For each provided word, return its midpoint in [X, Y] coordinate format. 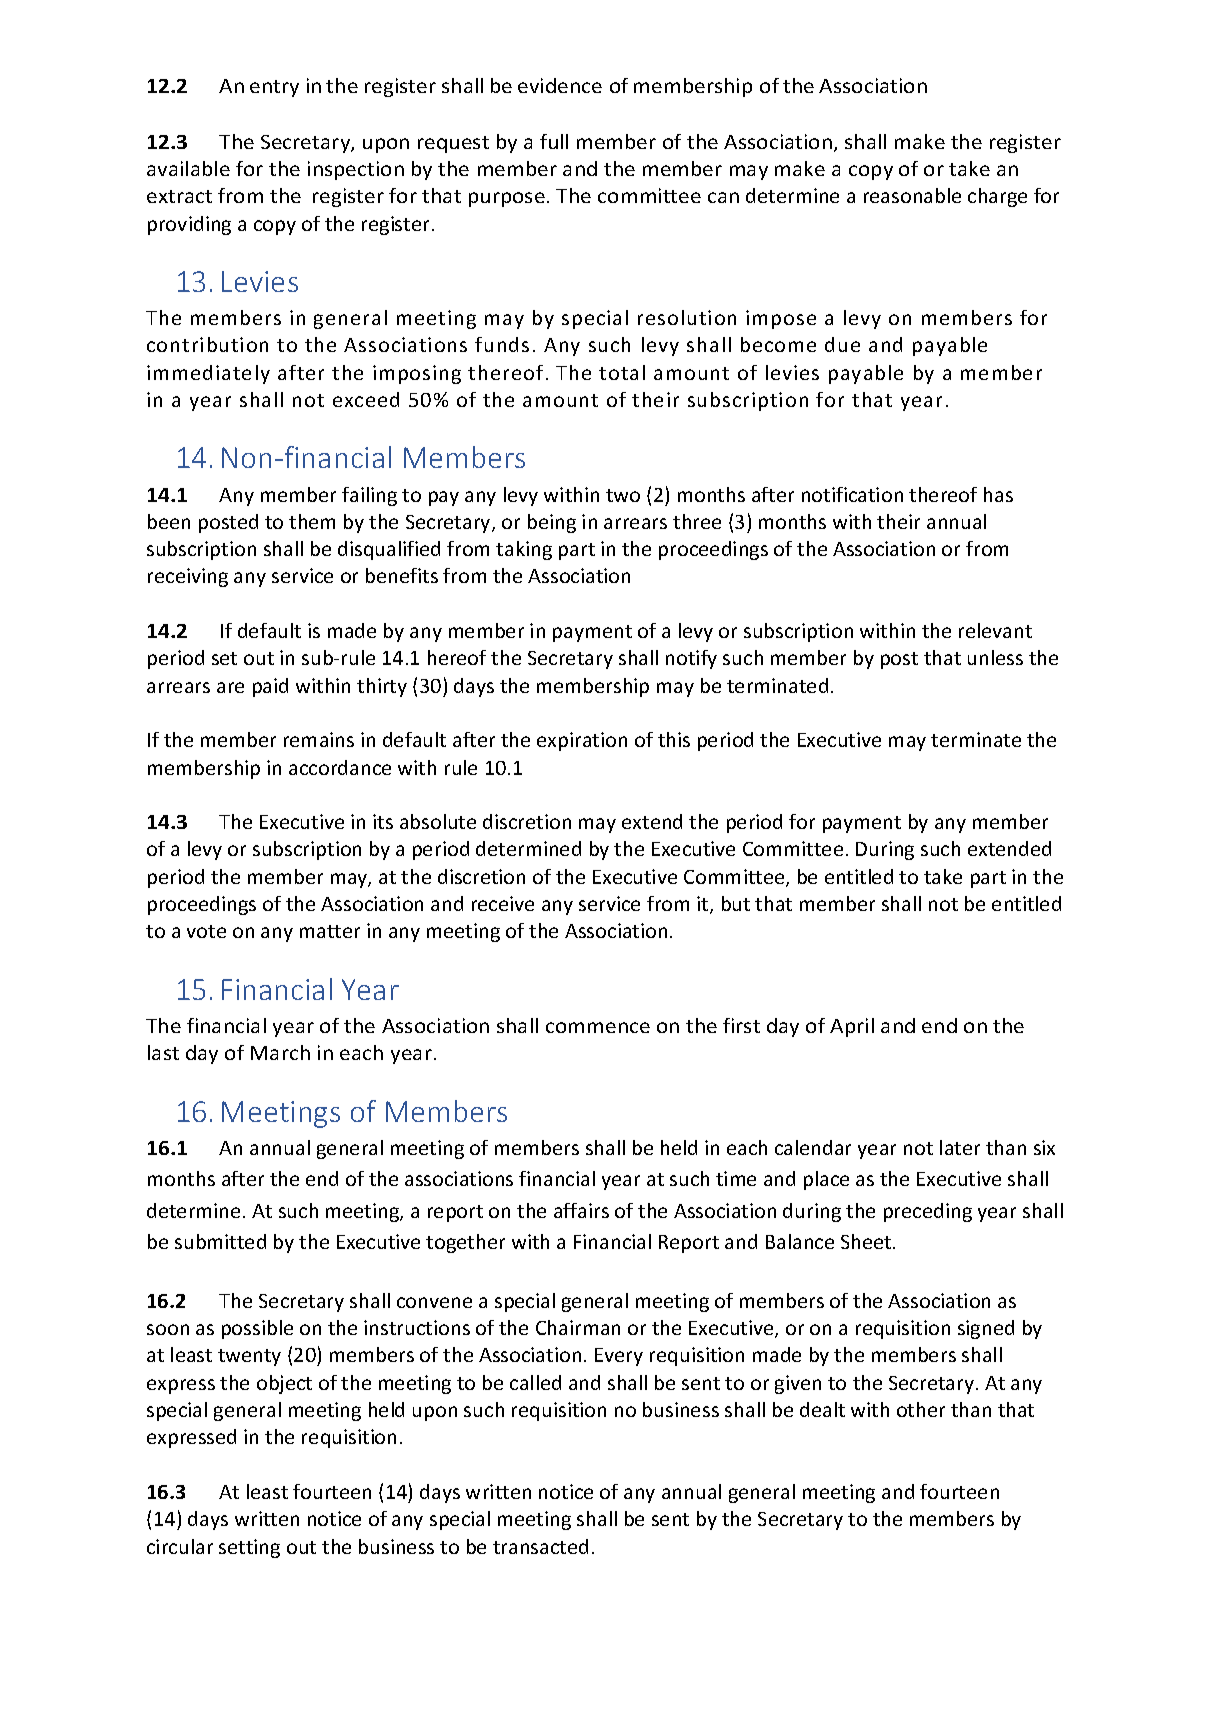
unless [995, 657]
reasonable [912, 195]
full [554, 141]
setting [249, 1548]
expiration [582, 741]
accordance [340, 767]
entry [274, 88]
